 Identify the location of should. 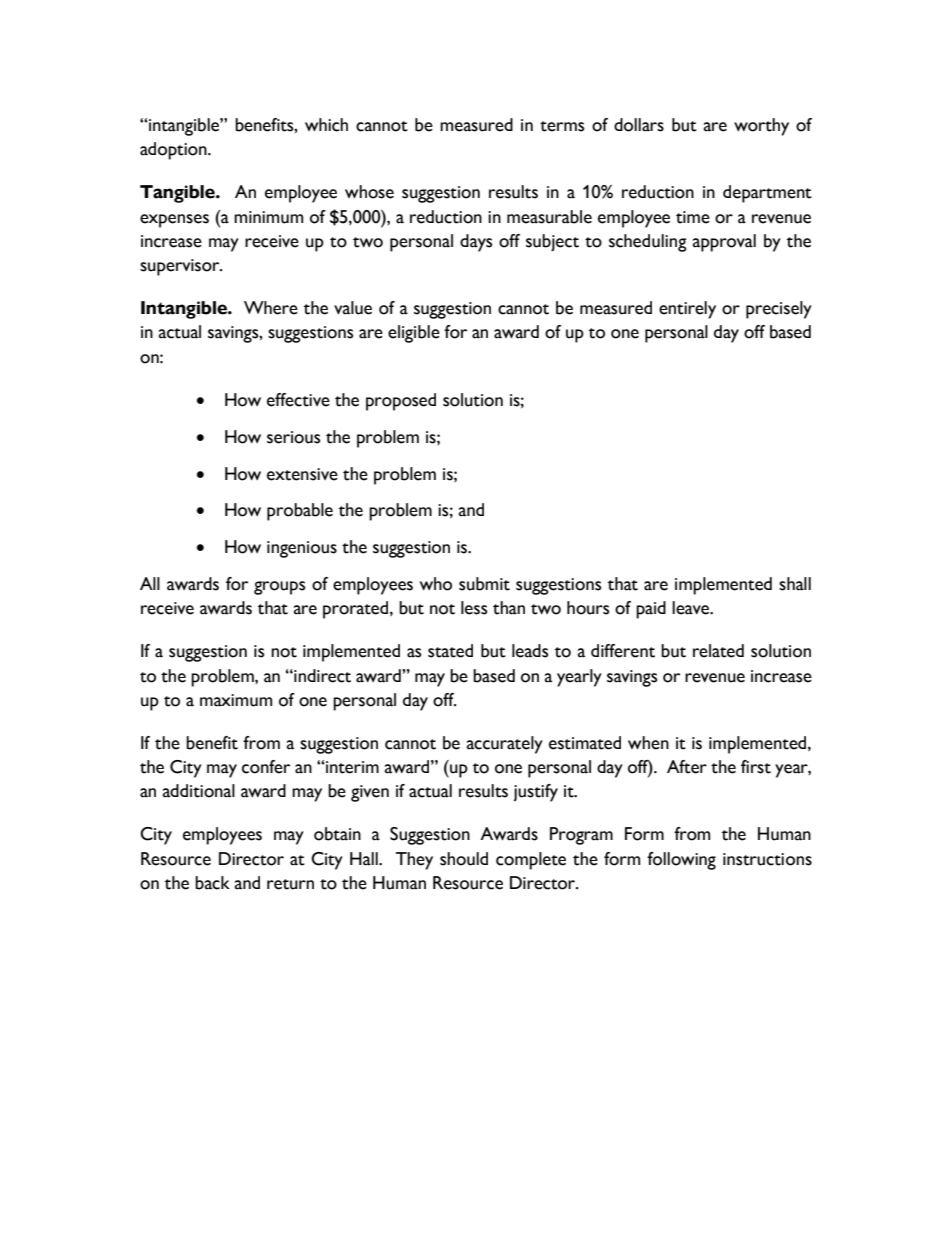
(464, 859).
